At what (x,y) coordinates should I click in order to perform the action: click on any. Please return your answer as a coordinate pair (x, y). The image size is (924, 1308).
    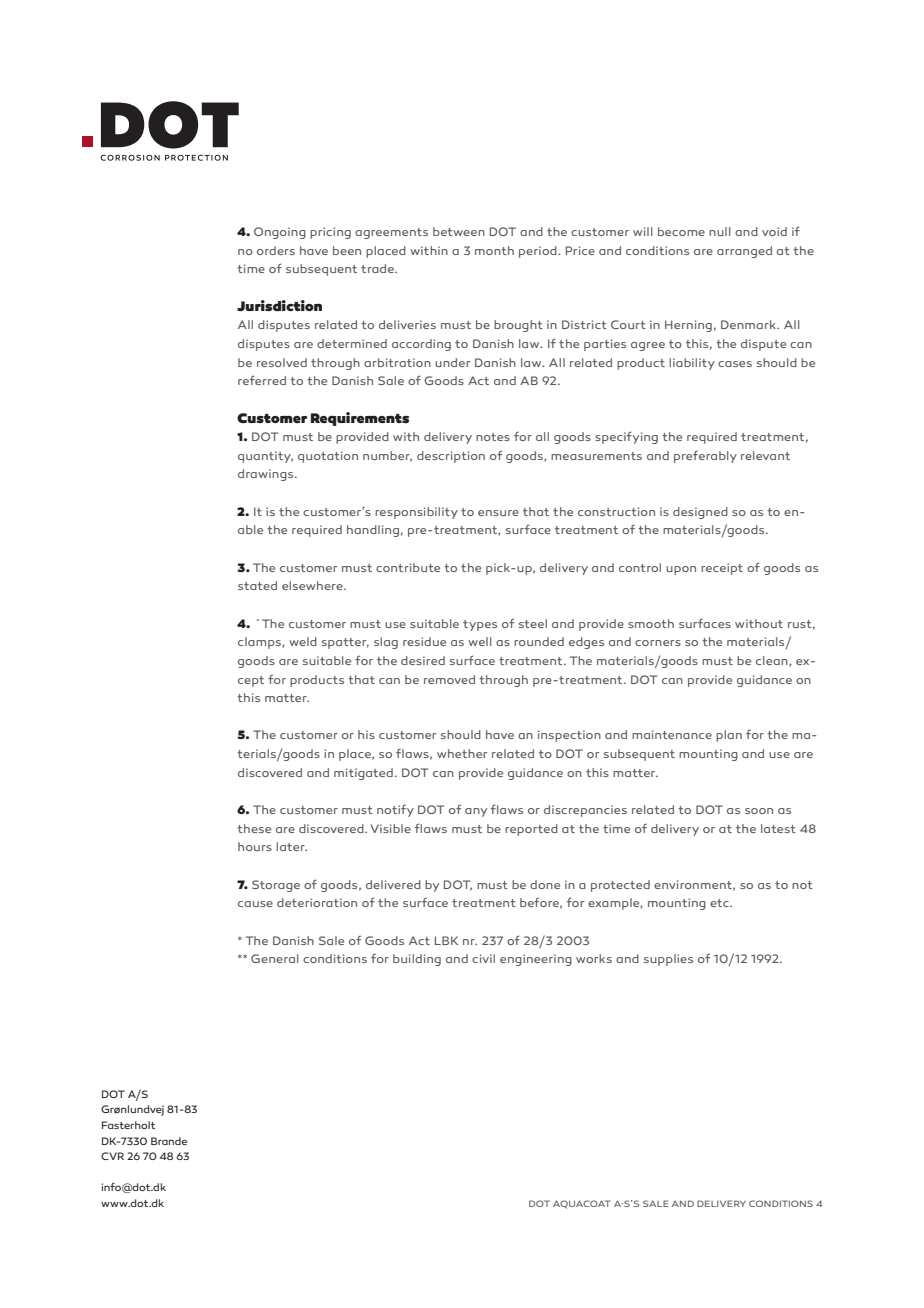
    Looking at the image, I should click on (476, 812).
